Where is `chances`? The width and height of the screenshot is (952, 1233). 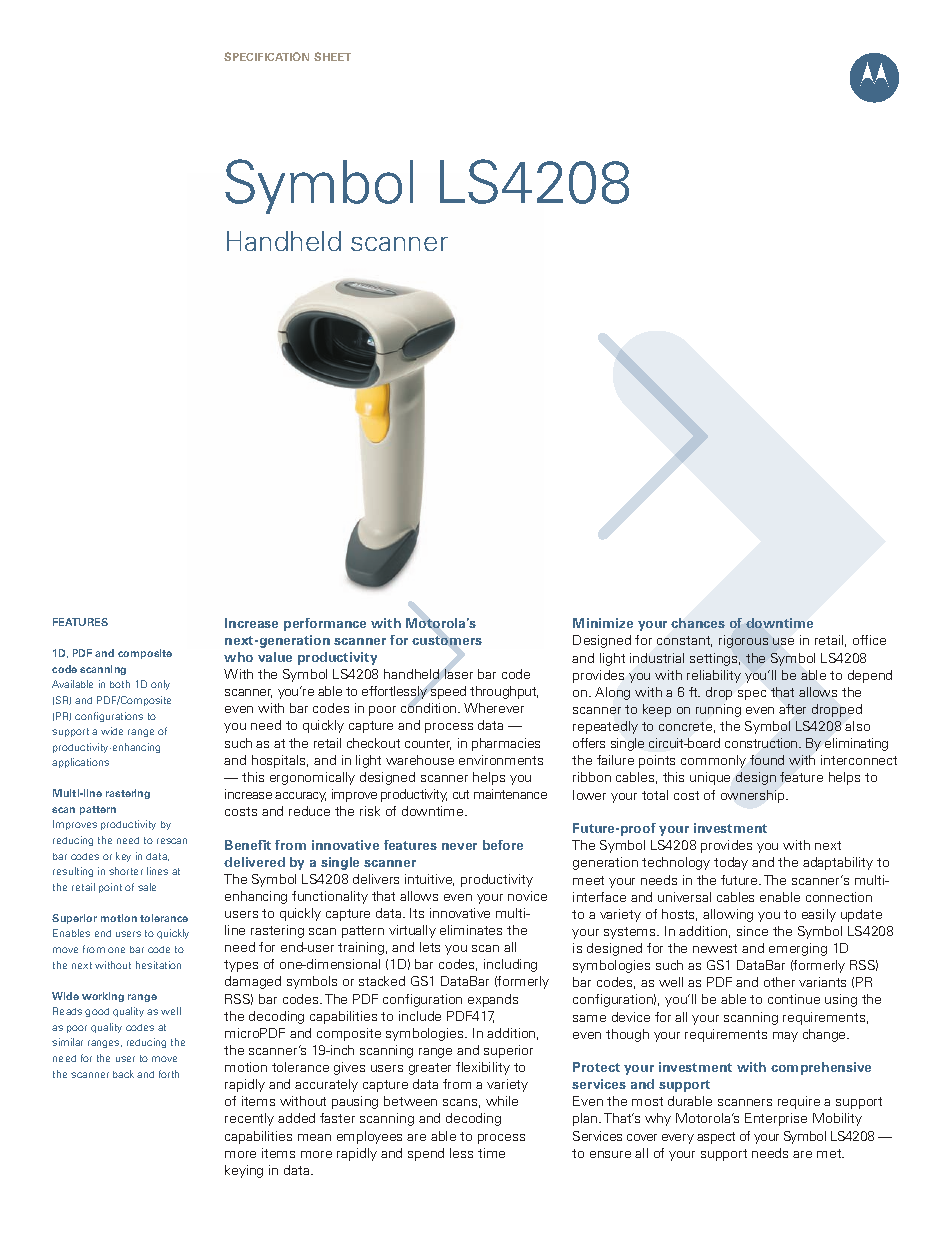 chances is located at coordinates (698, 623).
